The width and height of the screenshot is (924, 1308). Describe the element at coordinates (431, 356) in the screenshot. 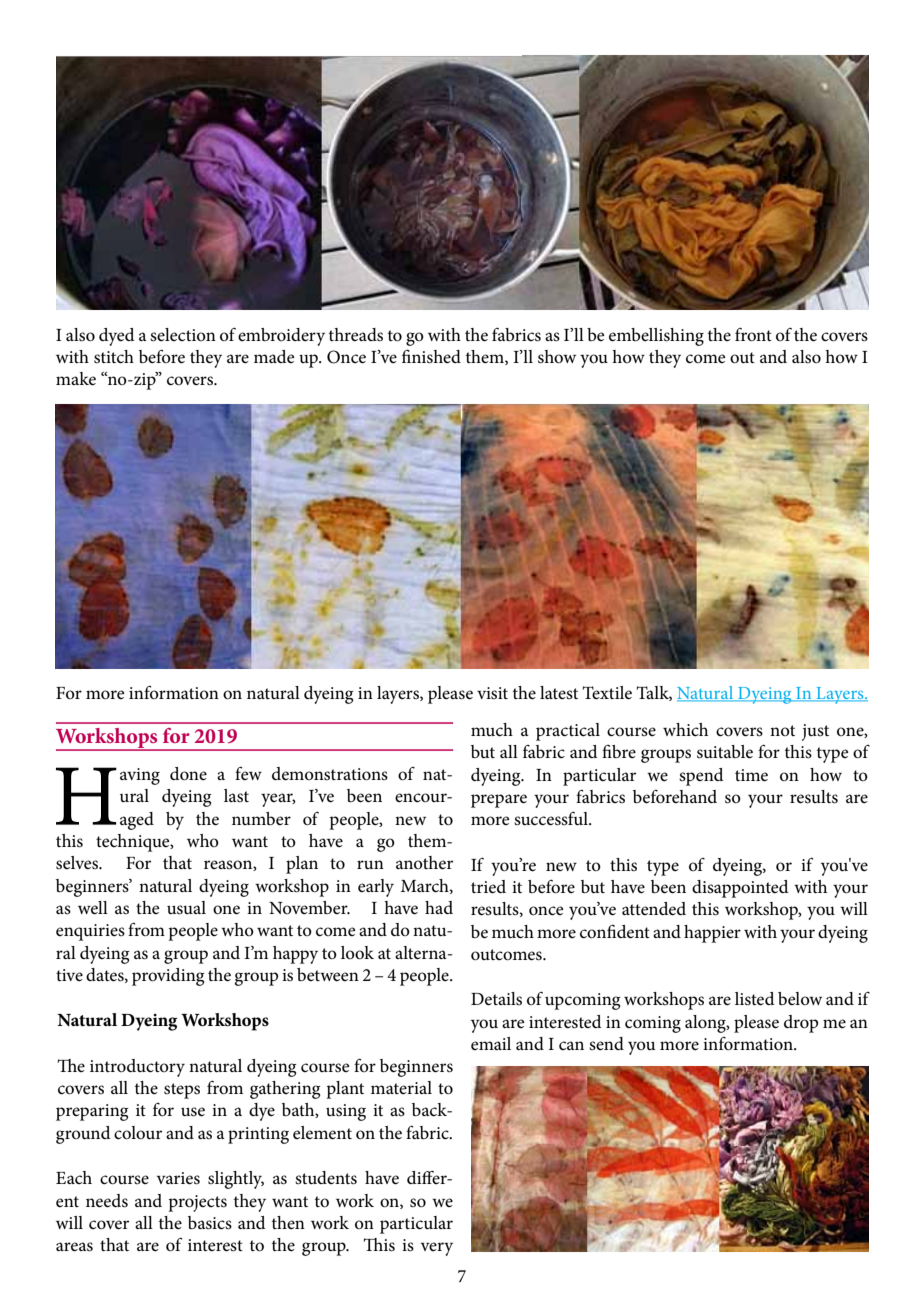

I see `finished` at that location.
